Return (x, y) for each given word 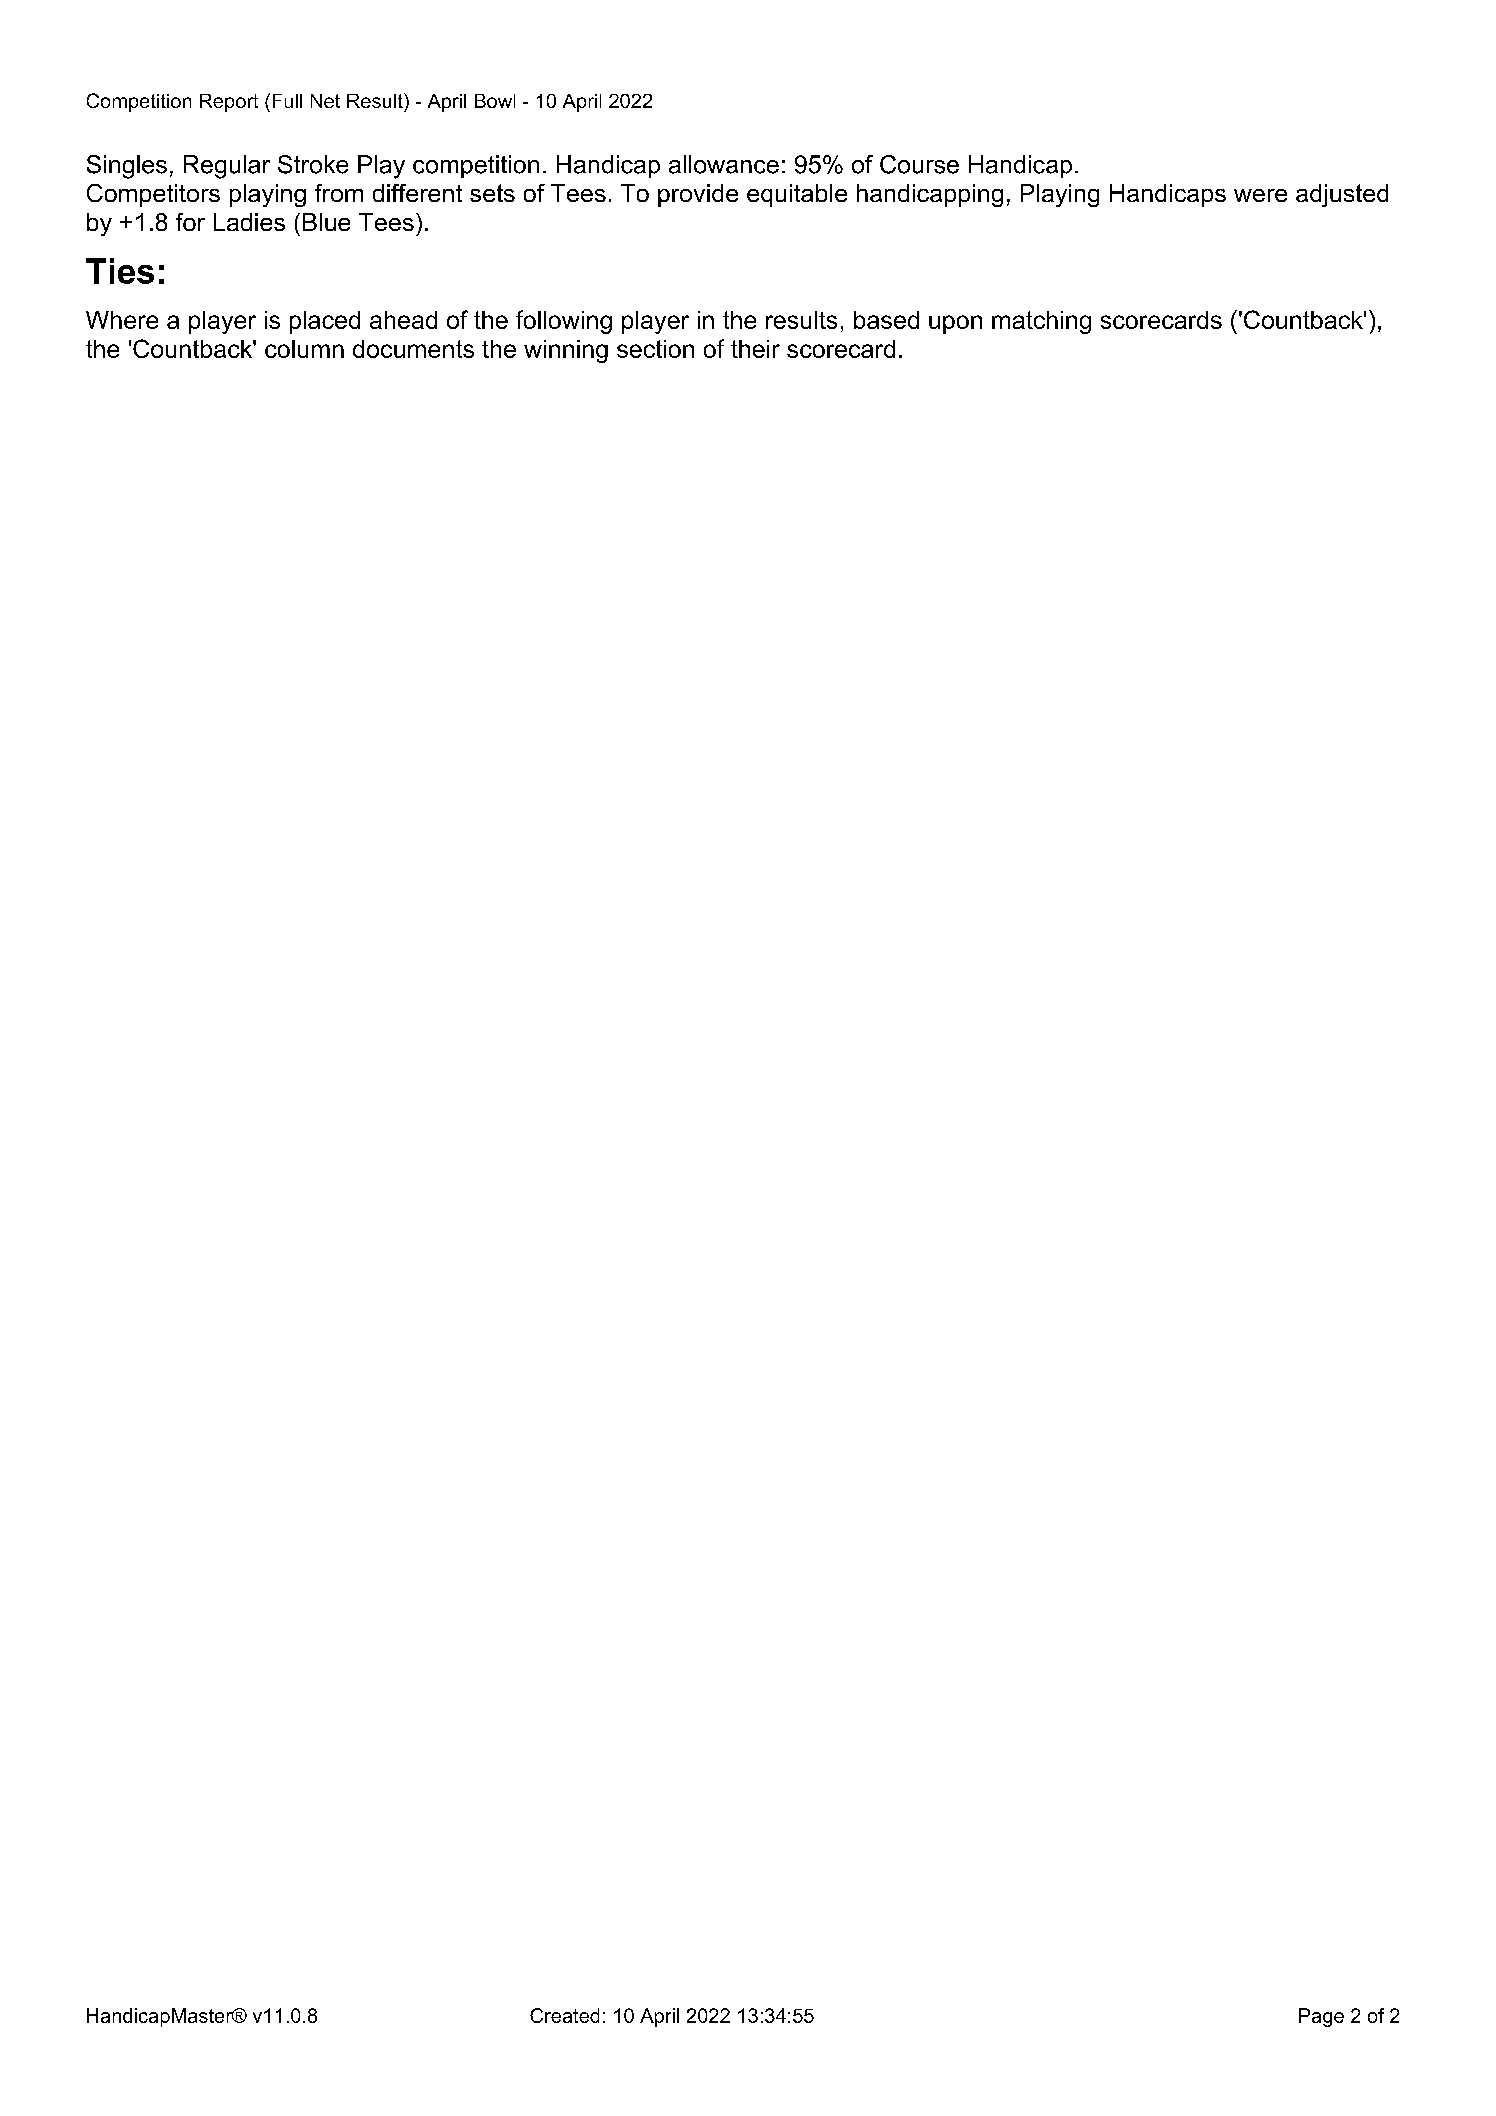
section (655, 349)
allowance (724, 164)
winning (566, 351)
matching (1041, 322)
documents (413, 349)
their (755, 349)
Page (1321, 2017)
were (1260, 195)
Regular (227, 167)
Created (564, 2015)
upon (955, 324)
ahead (403, 320)
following (564, 322)
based (886, 320)
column (304, 349)
